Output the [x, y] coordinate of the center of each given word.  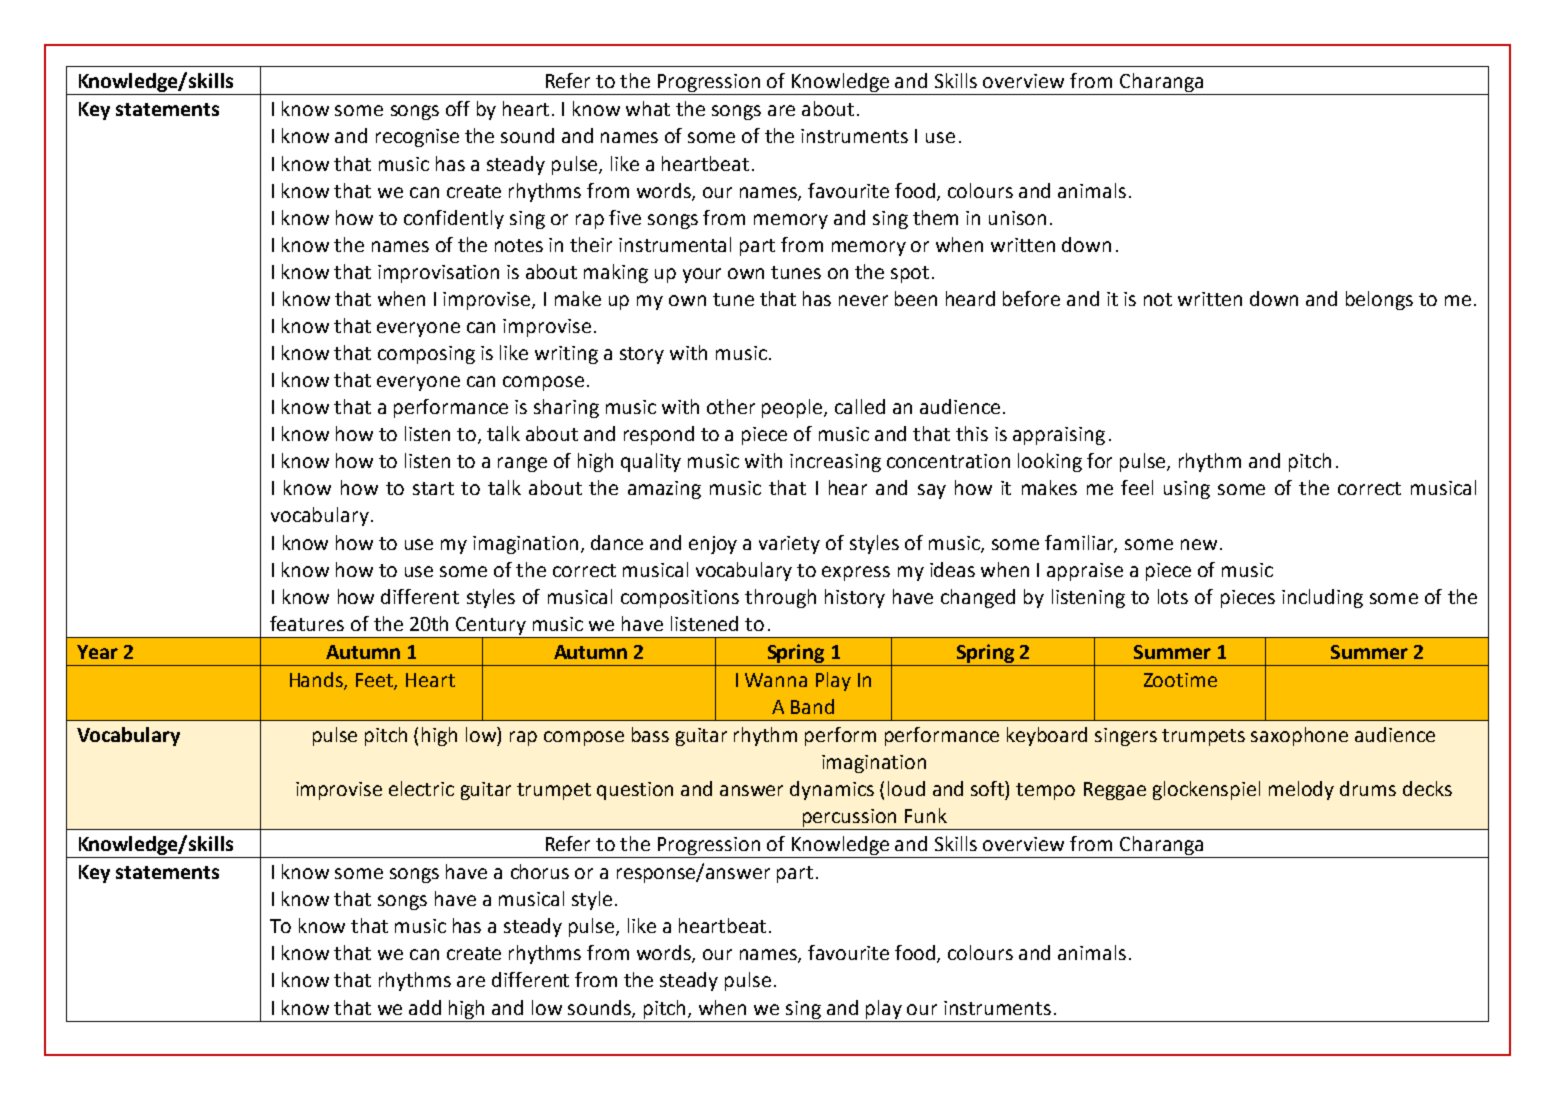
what [648, 108]
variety [789, 545]
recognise [417, 138]
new [1199, 544]
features [307, 623]
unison [1017, 218]
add [425, 1007]
